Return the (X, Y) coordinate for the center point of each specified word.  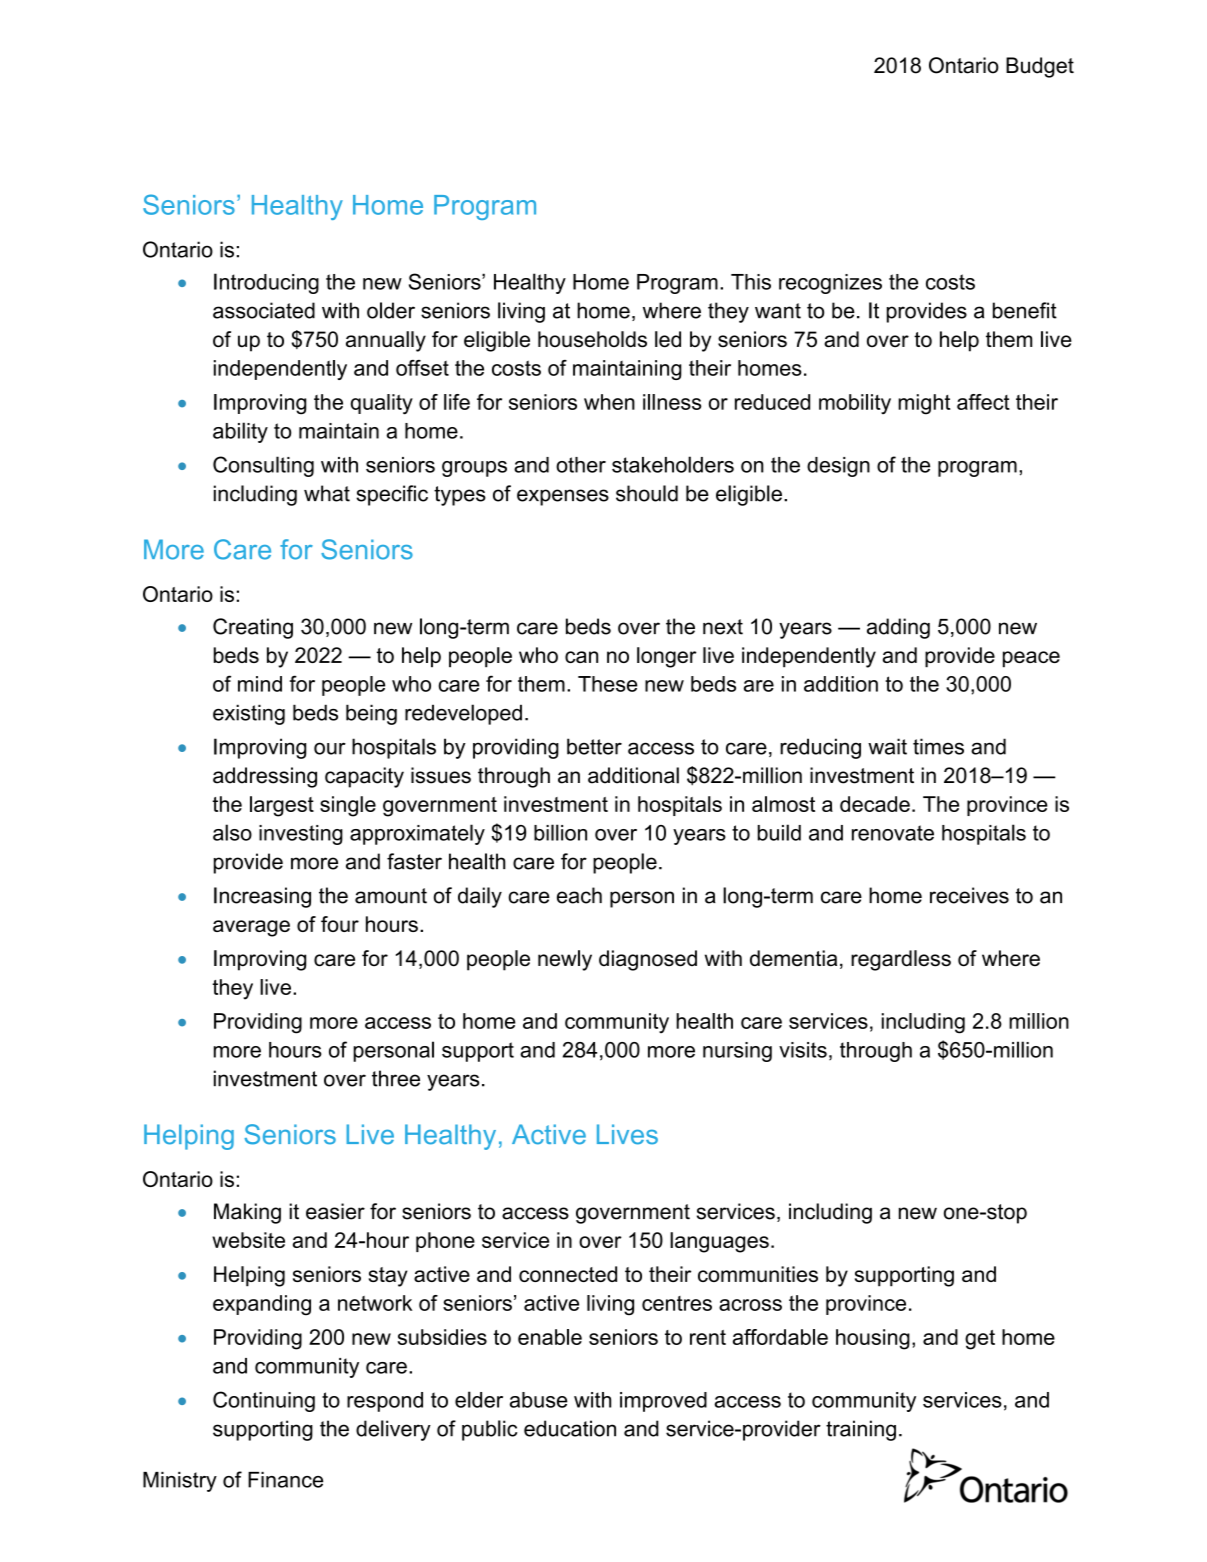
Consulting (263, 466)
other (581, 465)
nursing (737, 1052)
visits (803, 1050)
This (751, 282)
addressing (265, 777)
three (396, 1078)
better (594, 746)
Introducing (266, 283)
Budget (1040, 67)
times (938, 746)
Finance (285, 1480)
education (570, 1428)
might (924, 404)
